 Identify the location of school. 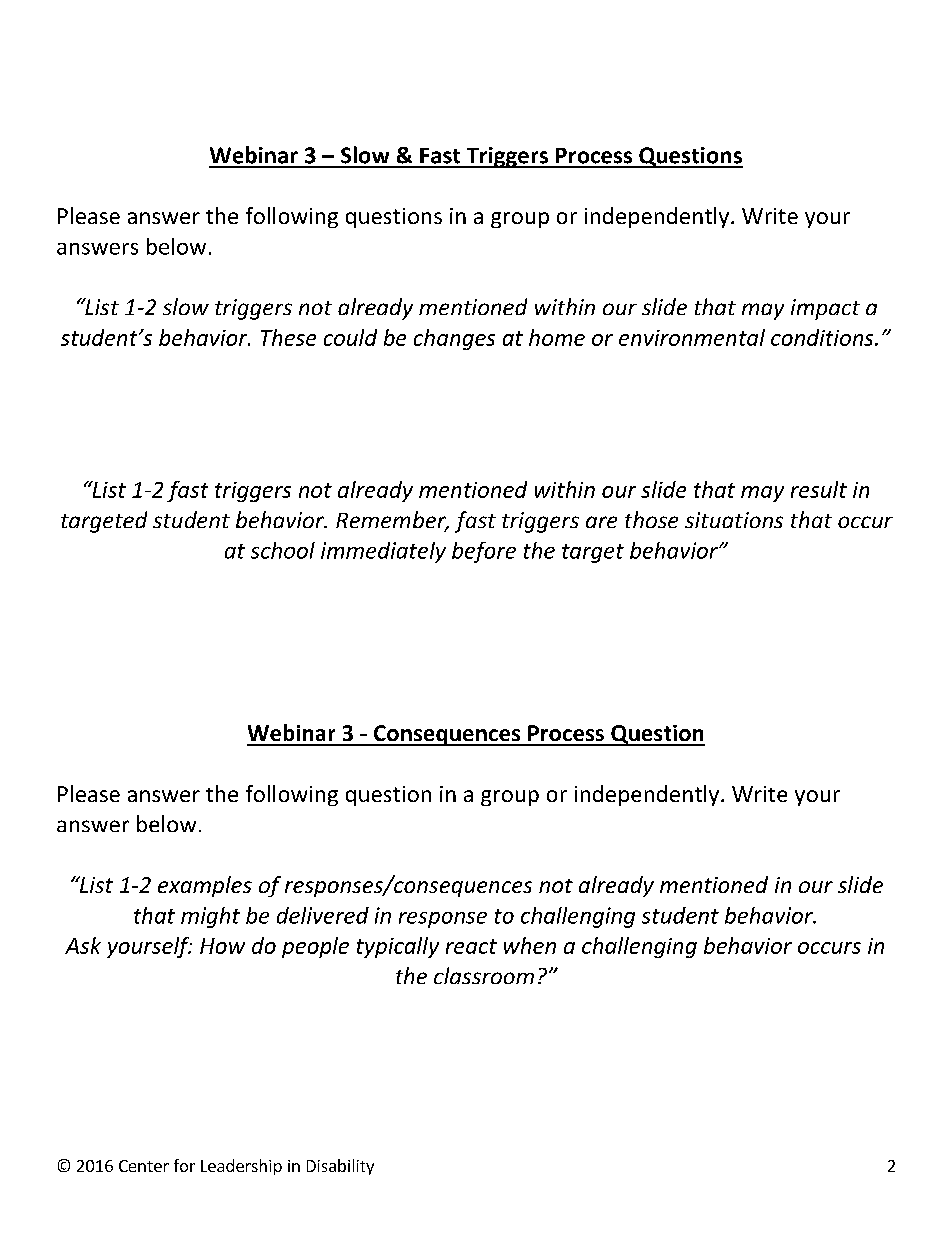
(283, 550).
